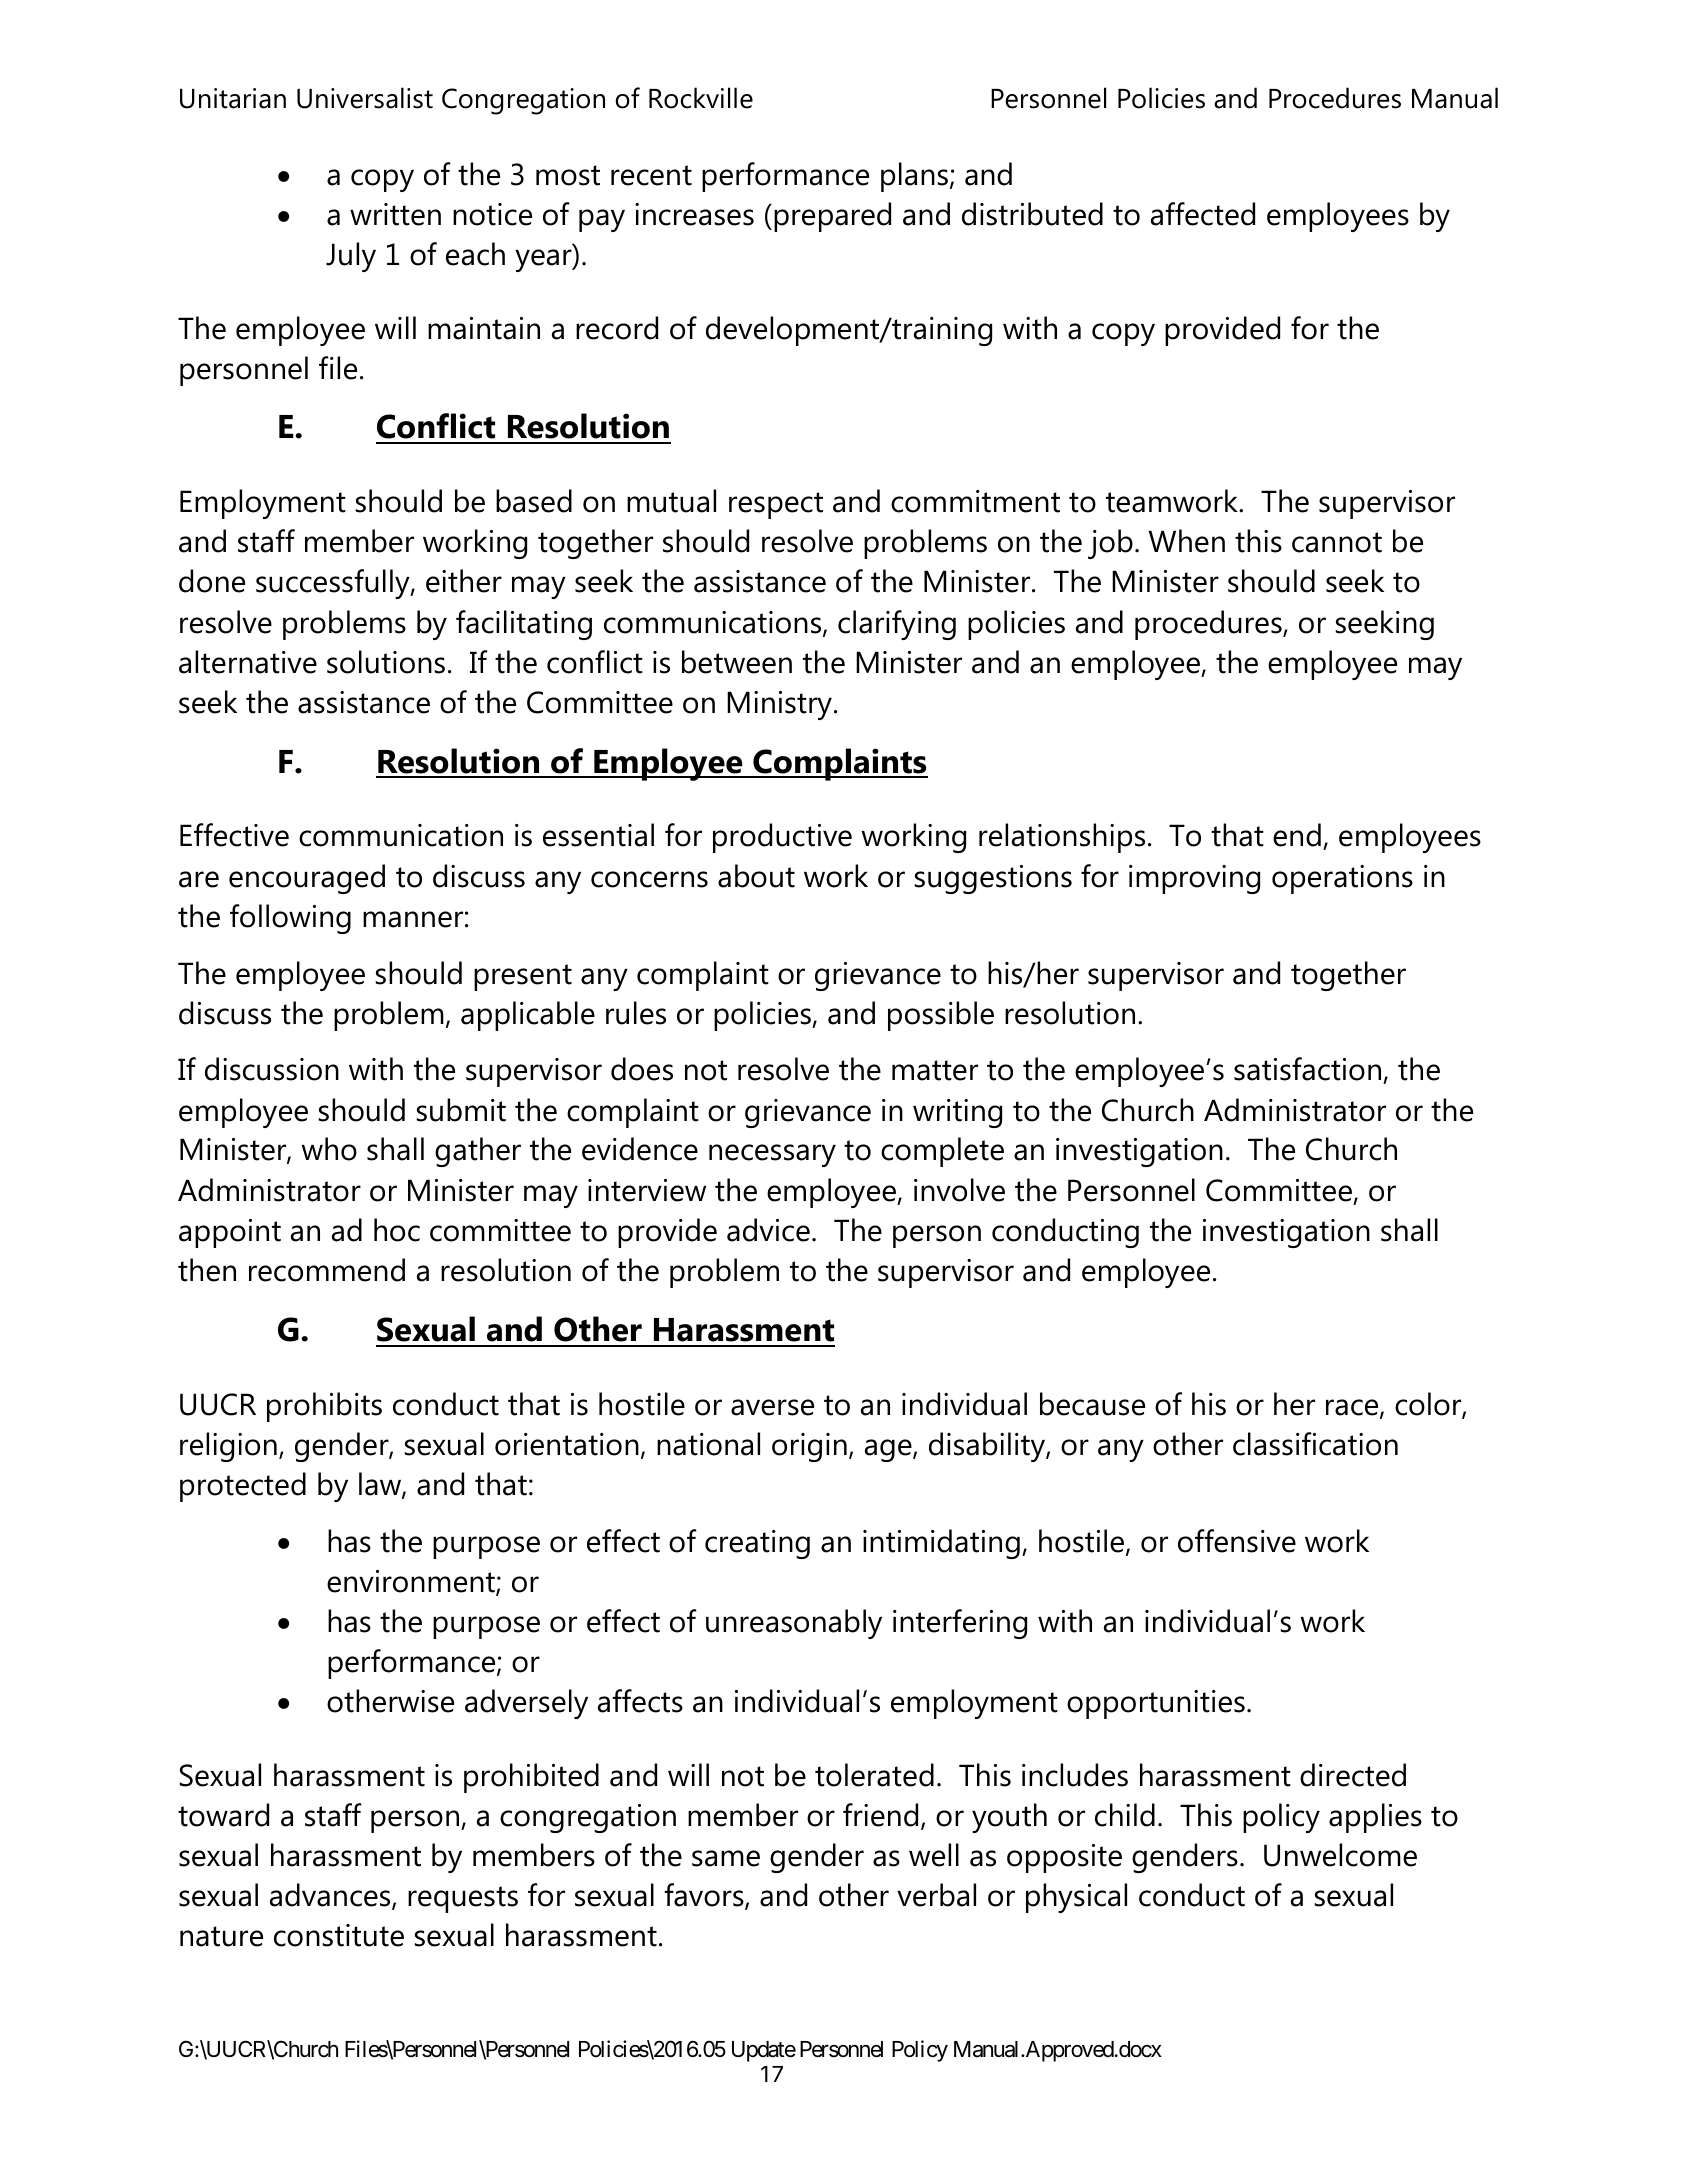 The image size is (1681, 2175). I want to click on following, so click(290, 919).
